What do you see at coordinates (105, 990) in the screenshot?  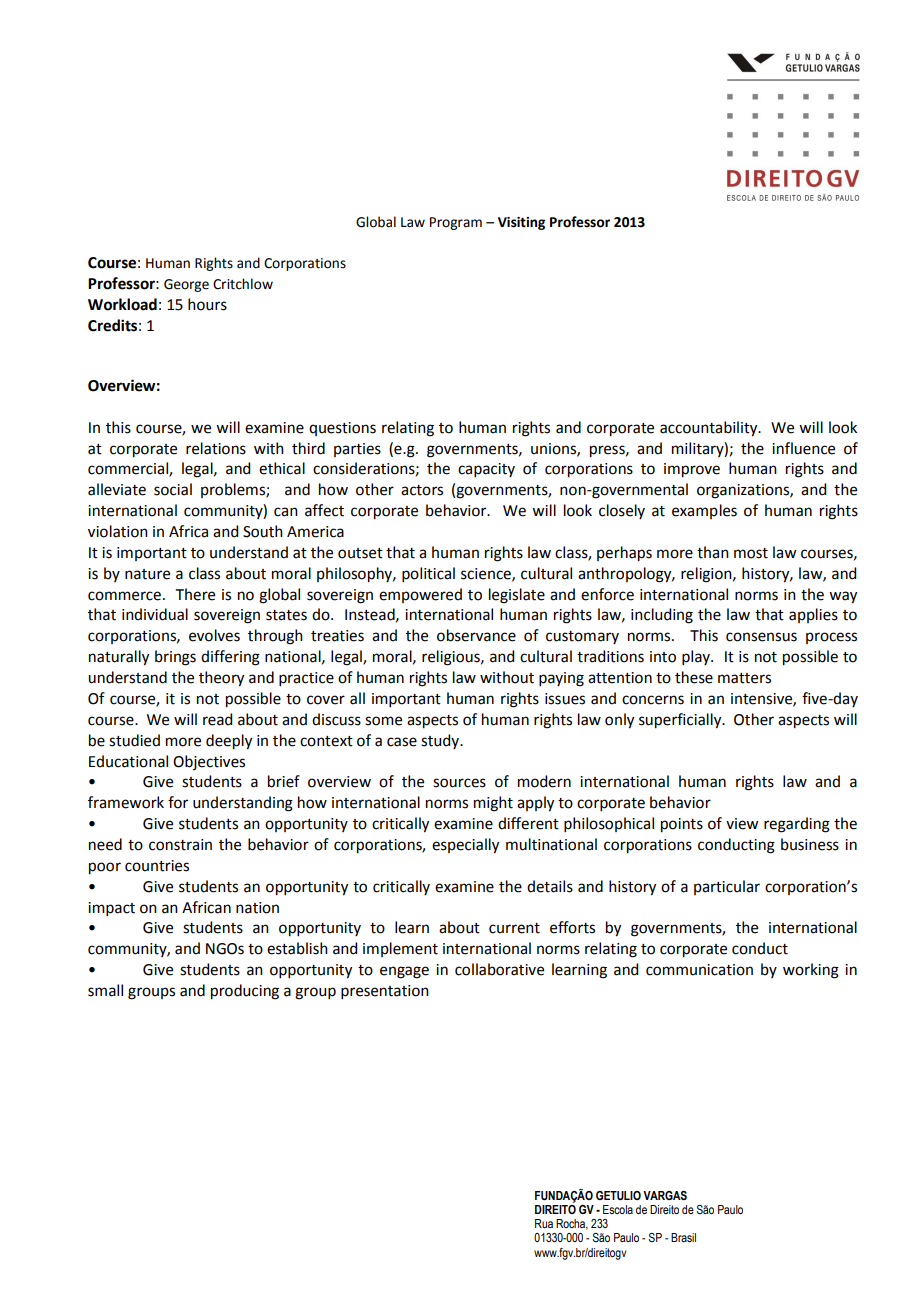 I see `small` at bounding box center [105, 990].
